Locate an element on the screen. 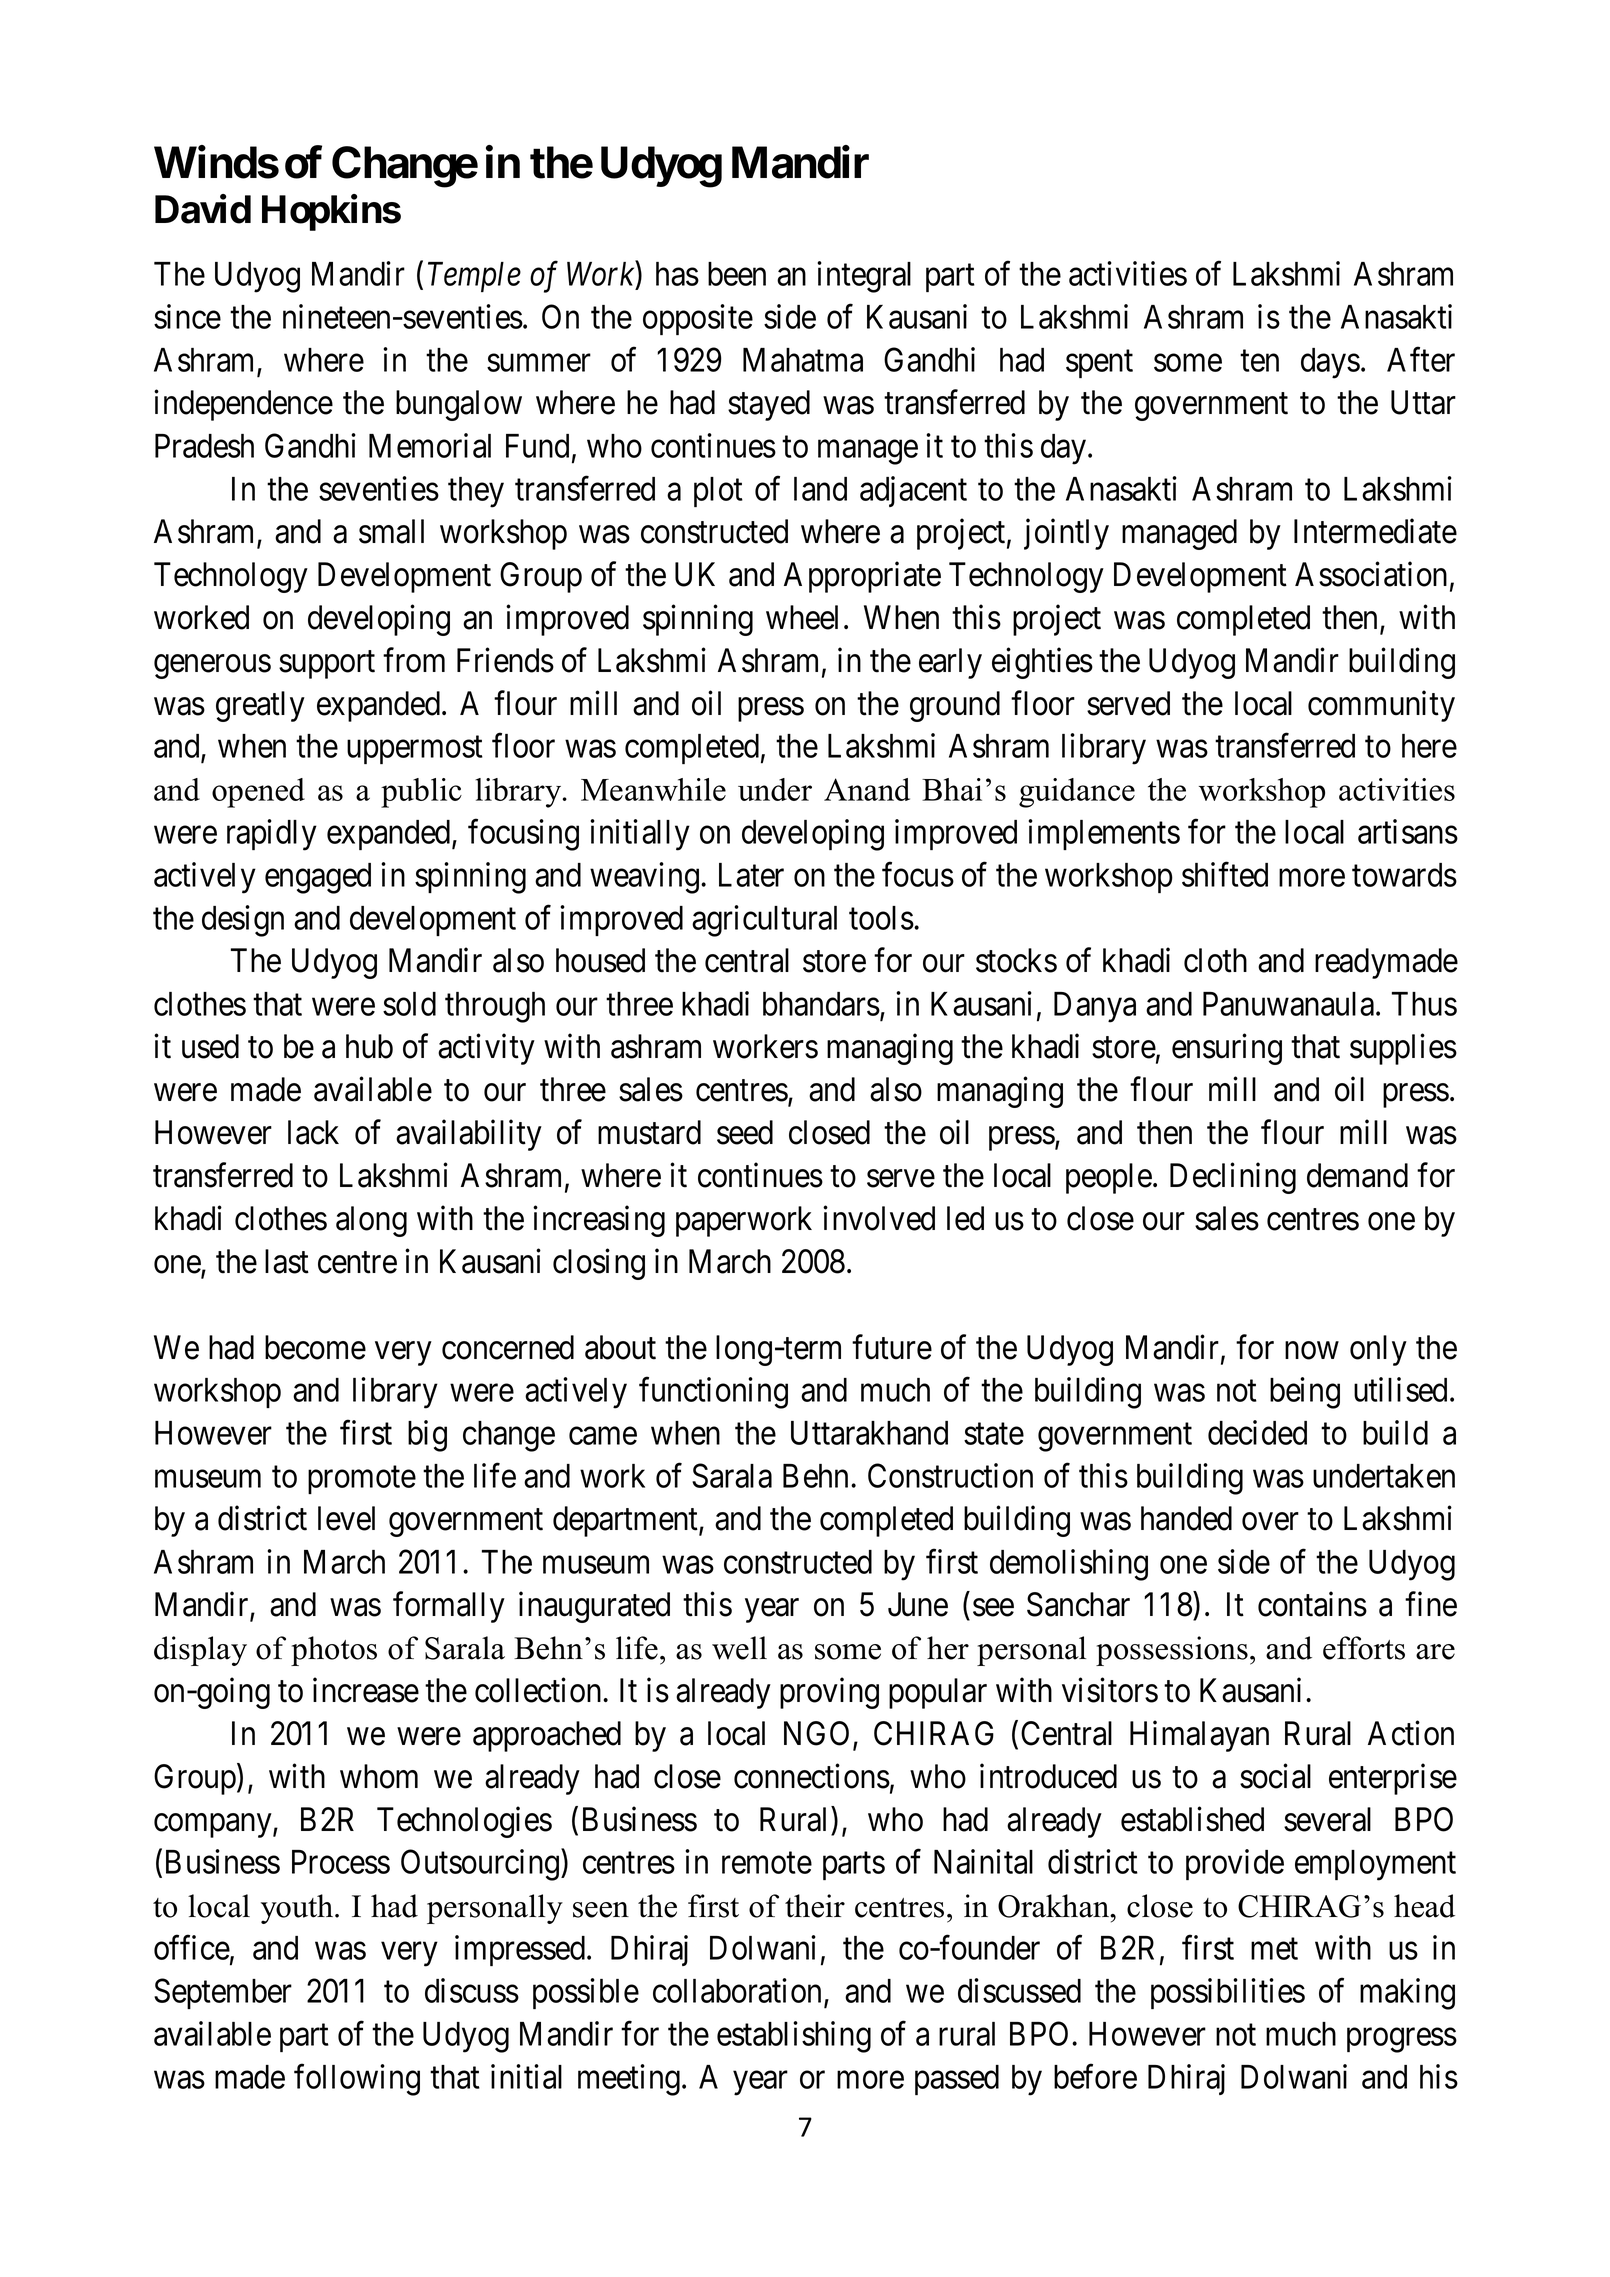 The width and height of the screenshot is (1610, 2277). following is located at coordinates (357, 2080).
